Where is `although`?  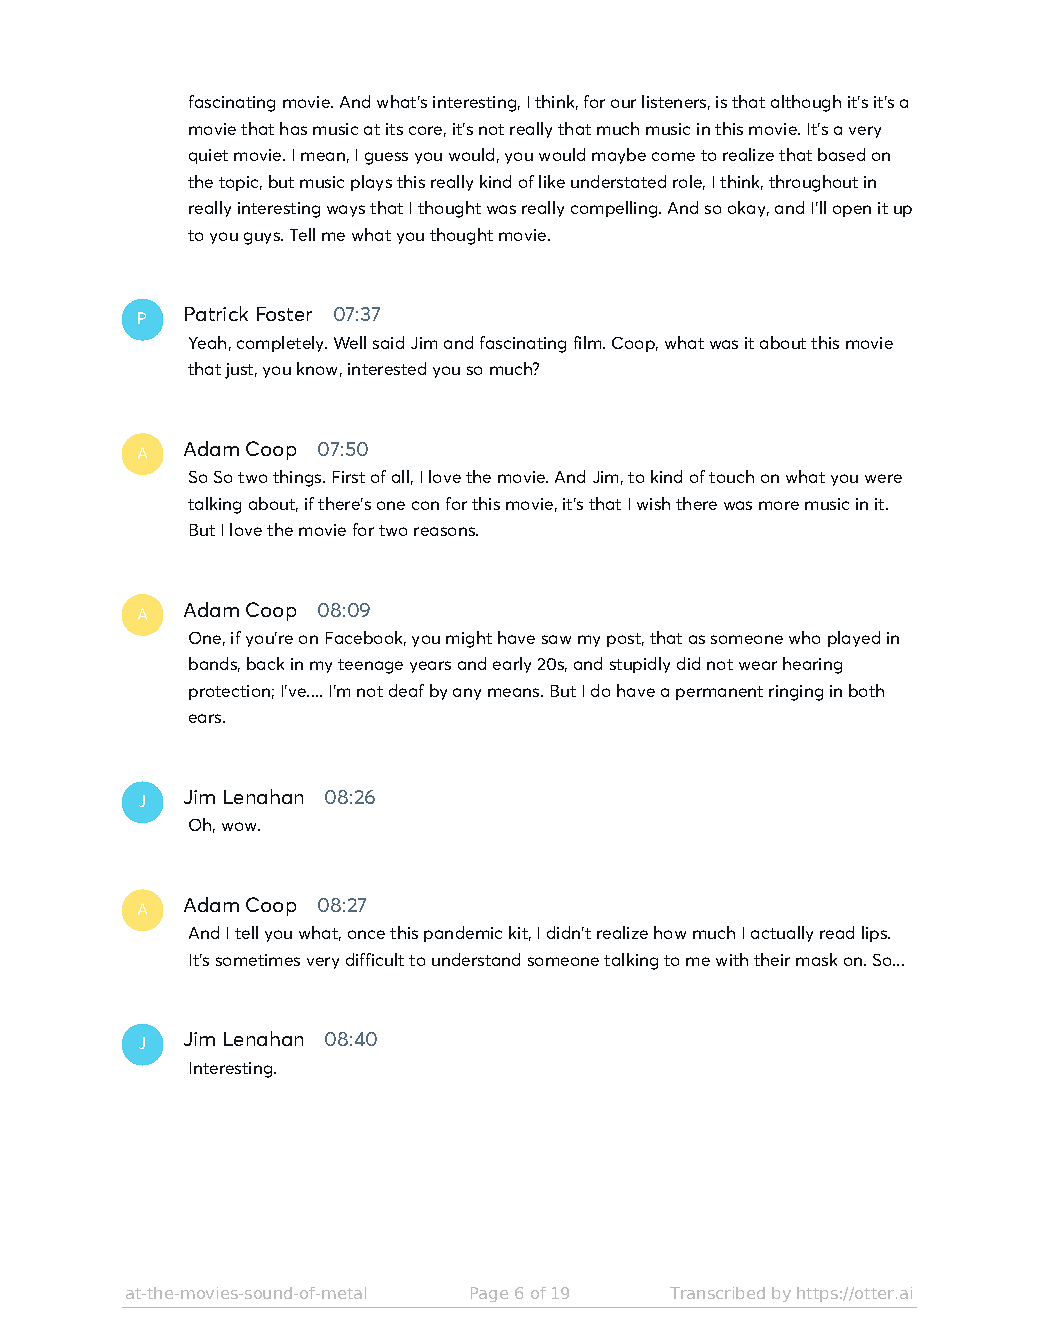 although is located at coordinates (806, 103).
